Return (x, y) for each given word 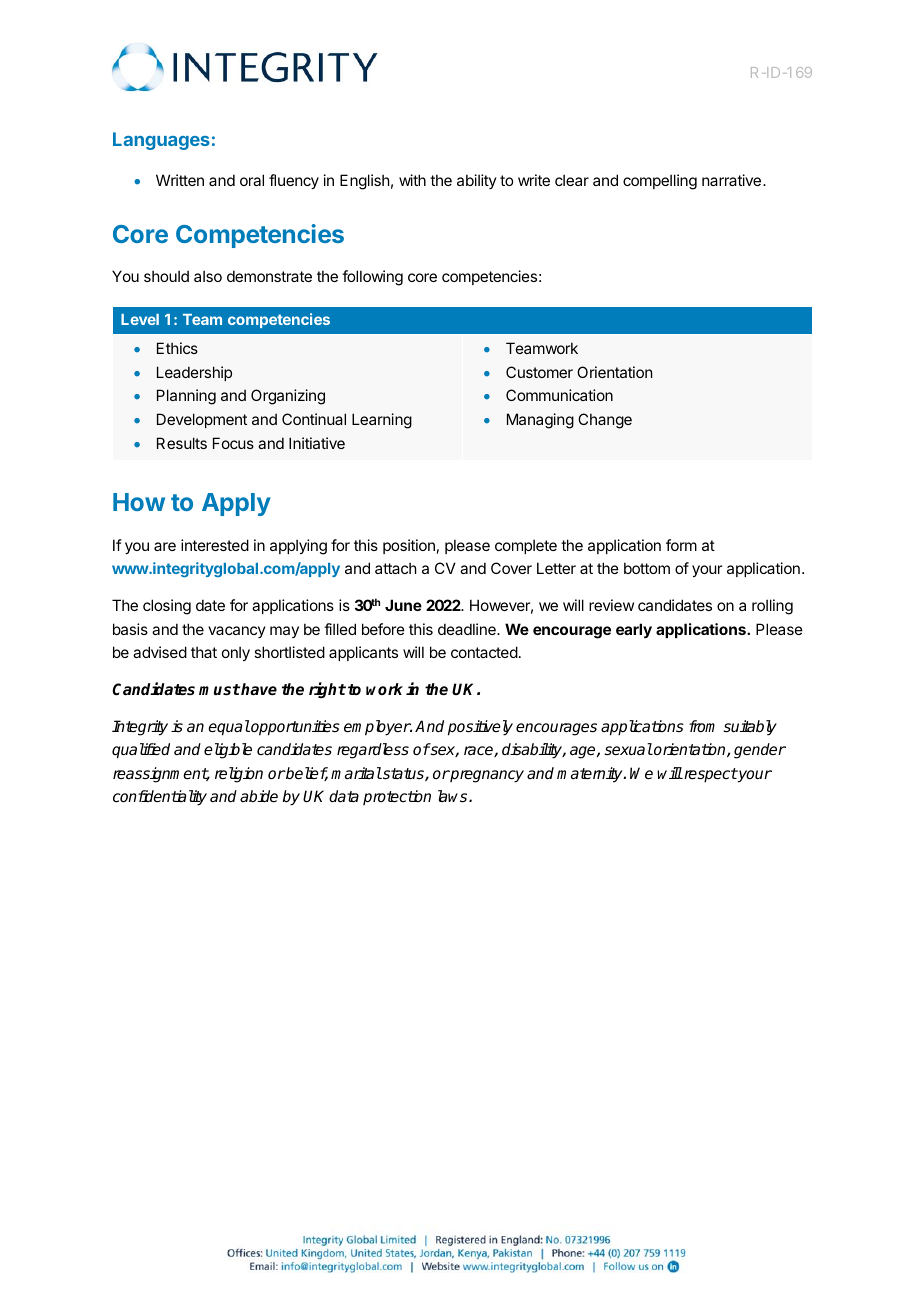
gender (760, 751)
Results (182, 443)
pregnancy (486, 776)
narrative (731, 180)
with (412, 180)
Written (180, 180)
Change (605, 421)
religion (239, 775)
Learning (382, 421)
